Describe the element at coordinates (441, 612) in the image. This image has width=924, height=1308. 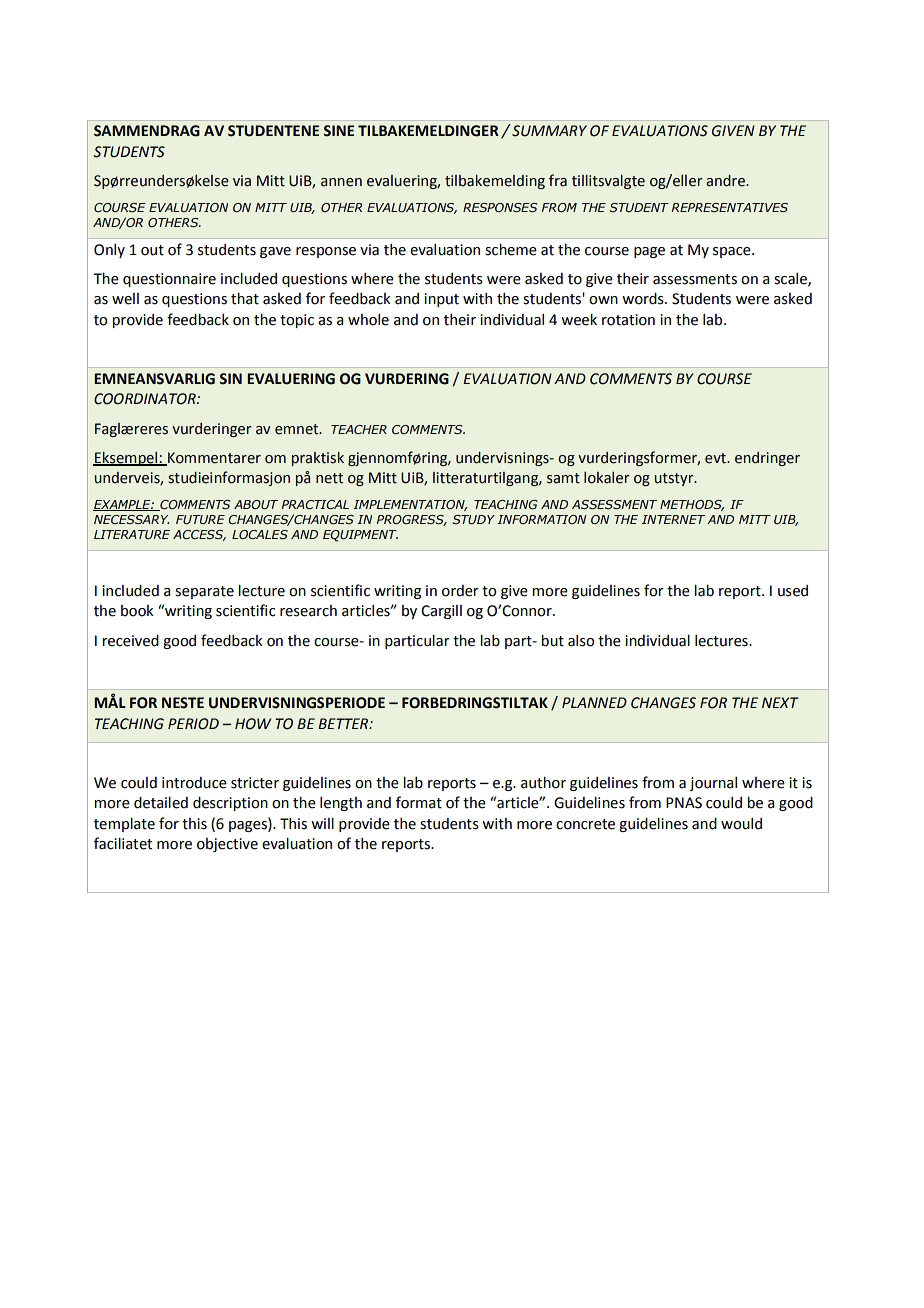
I see `Cargill` at that location.
